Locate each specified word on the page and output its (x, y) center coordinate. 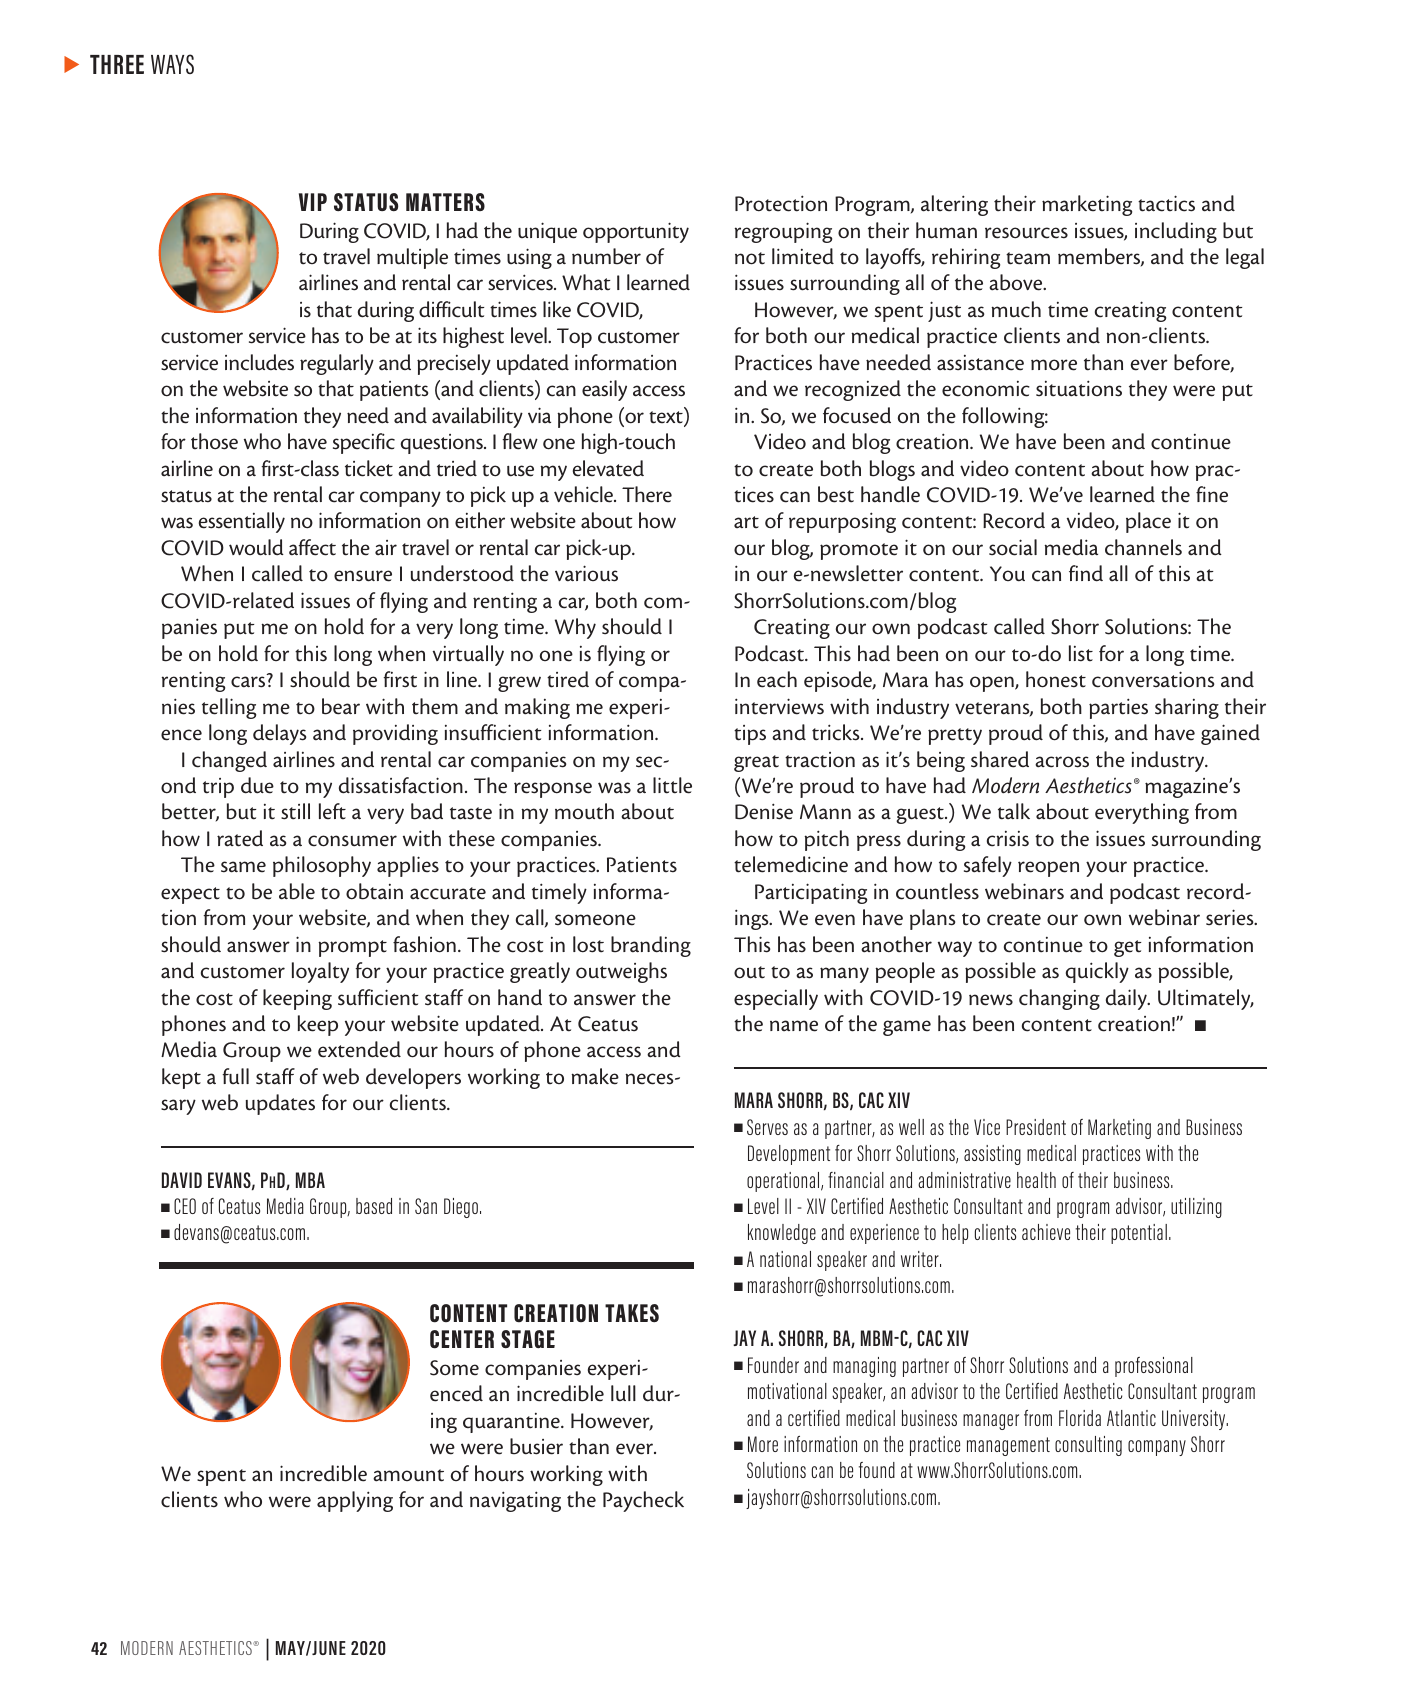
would (256, 547)
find (1086, 573)
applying (355, 1501)
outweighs (621, 972)
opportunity (636, 232)
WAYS (172, 64)
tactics (1166, 203)
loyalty (320, 972)
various (586, 573)
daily (1127, 999)
